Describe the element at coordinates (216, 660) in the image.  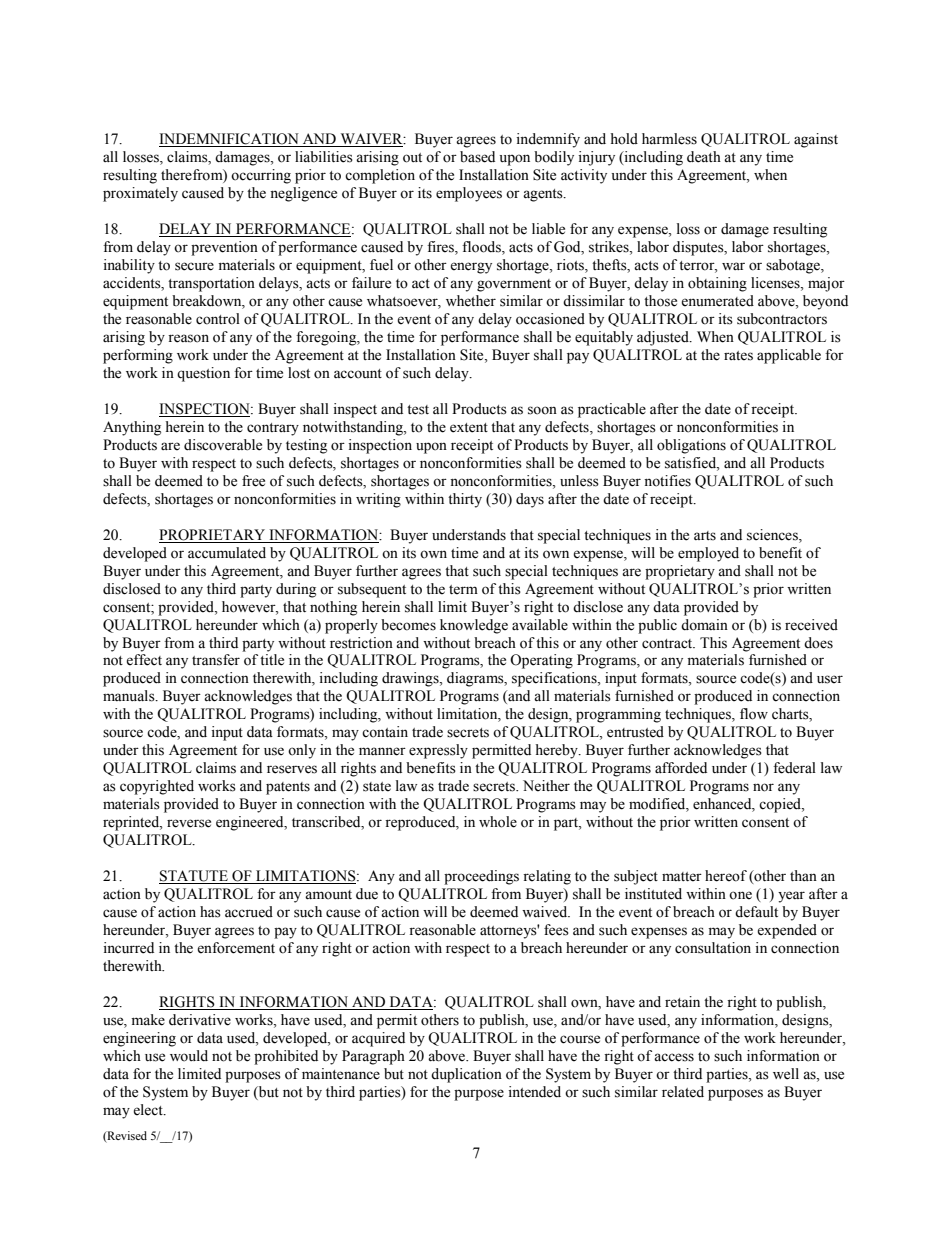
I see `transfer` at that location.
